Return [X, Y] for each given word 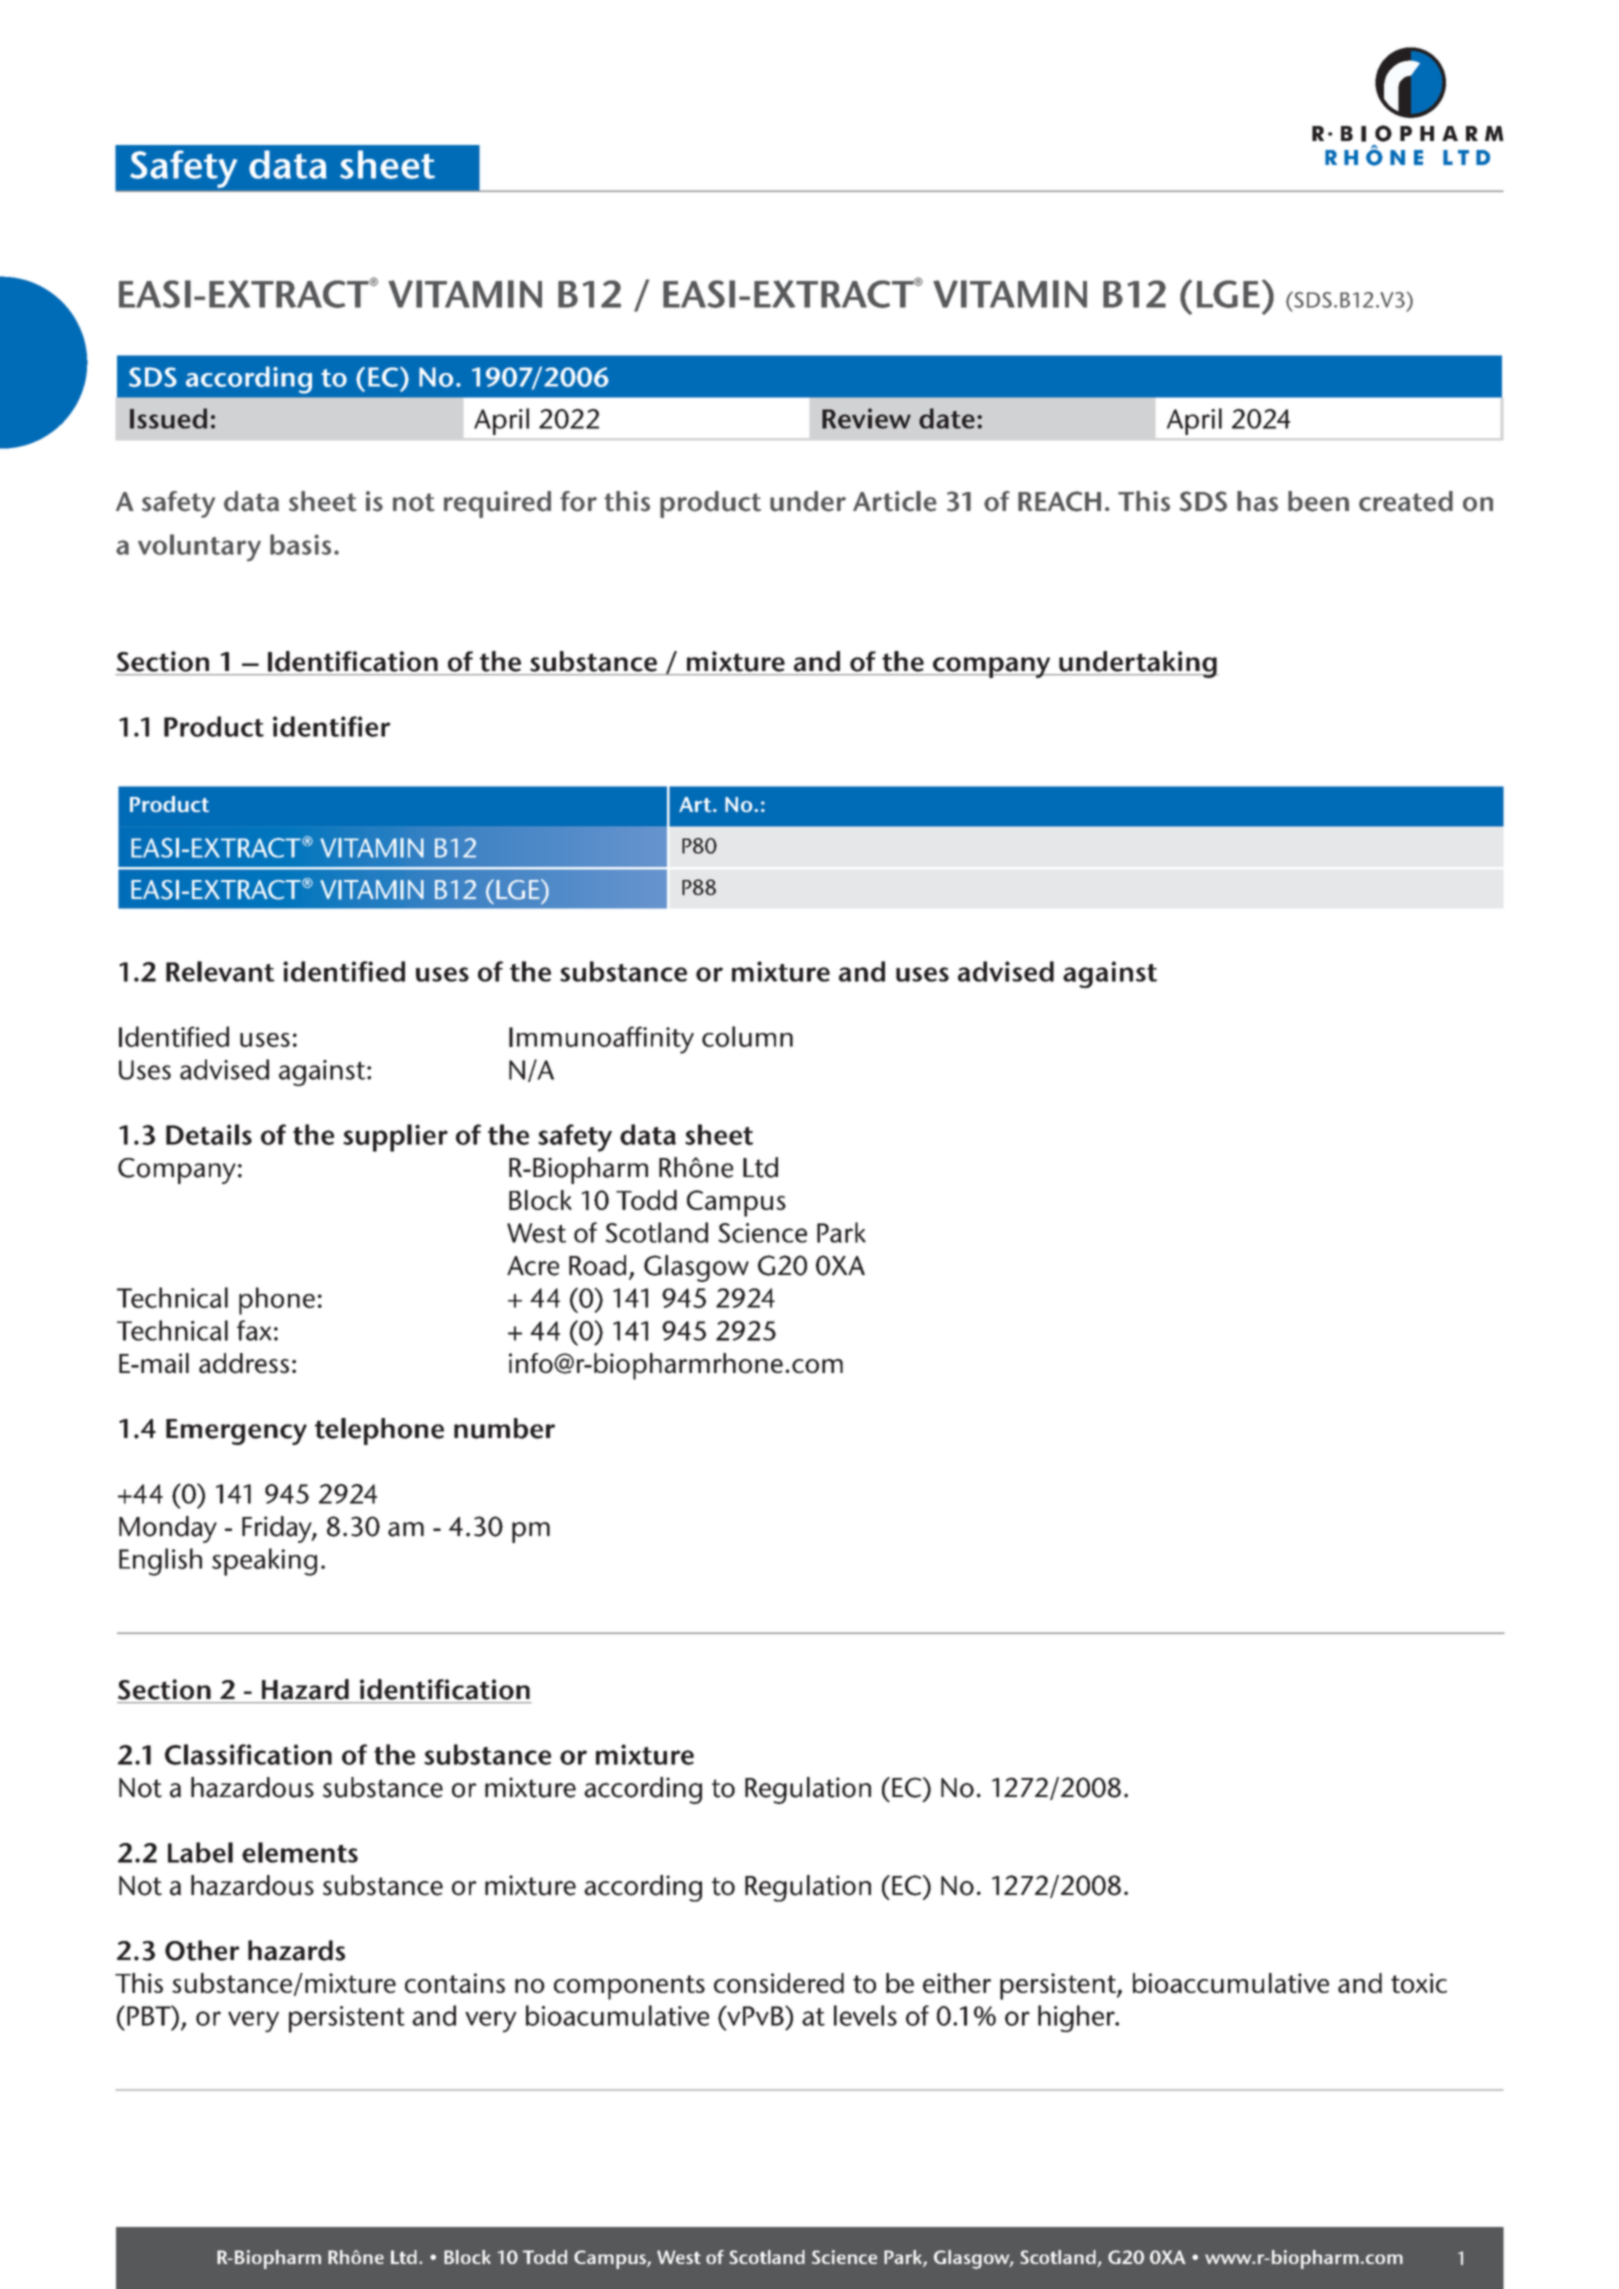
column [747, 1036]
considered [779, 1983]
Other [202, 1950]
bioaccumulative [1231, 1983]
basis [300, 544]
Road [597, 1265]
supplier [395, 1138]
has [1257, 501]
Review [866, 418]
